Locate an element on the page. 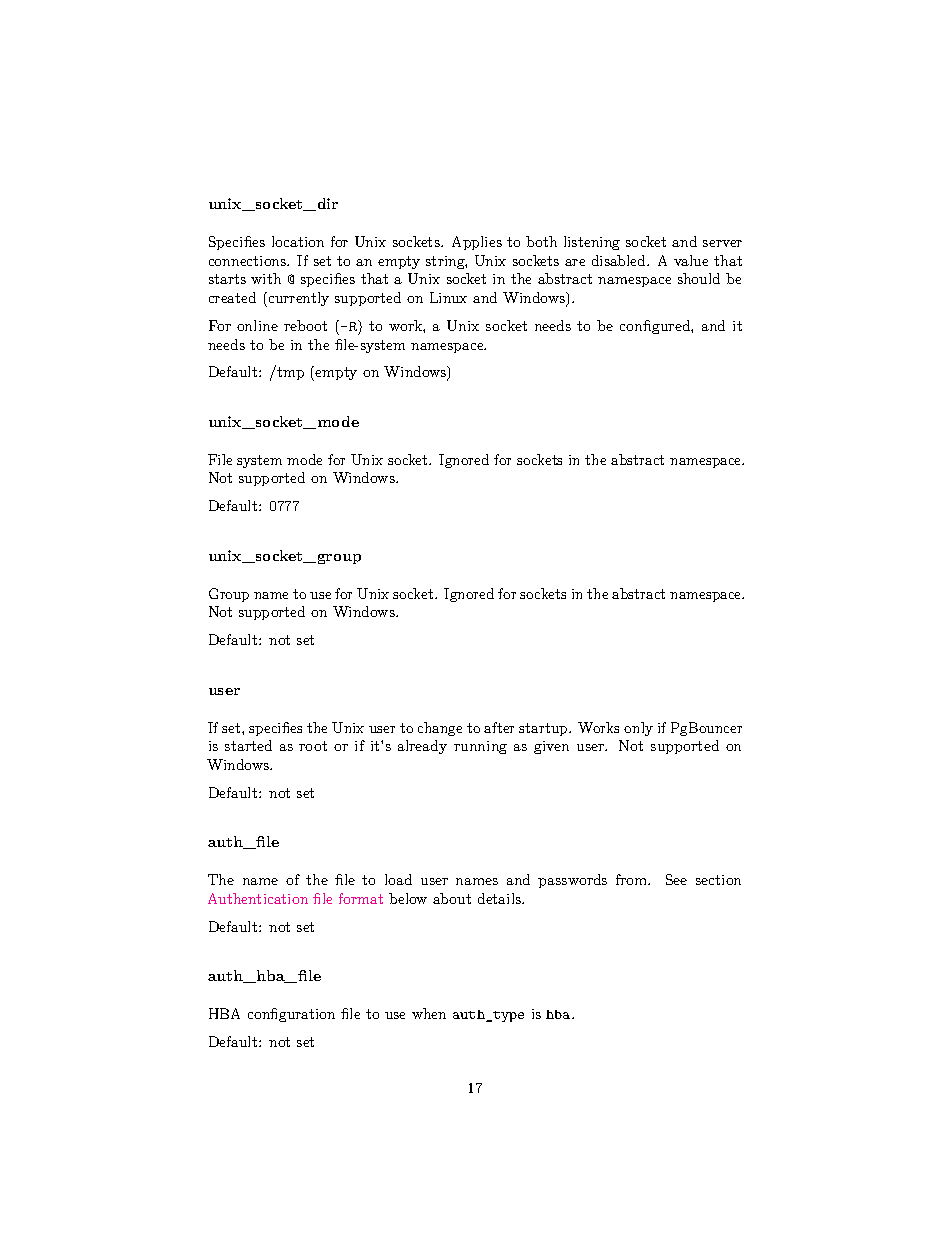  Applies is located at coordinates (477, 243).
